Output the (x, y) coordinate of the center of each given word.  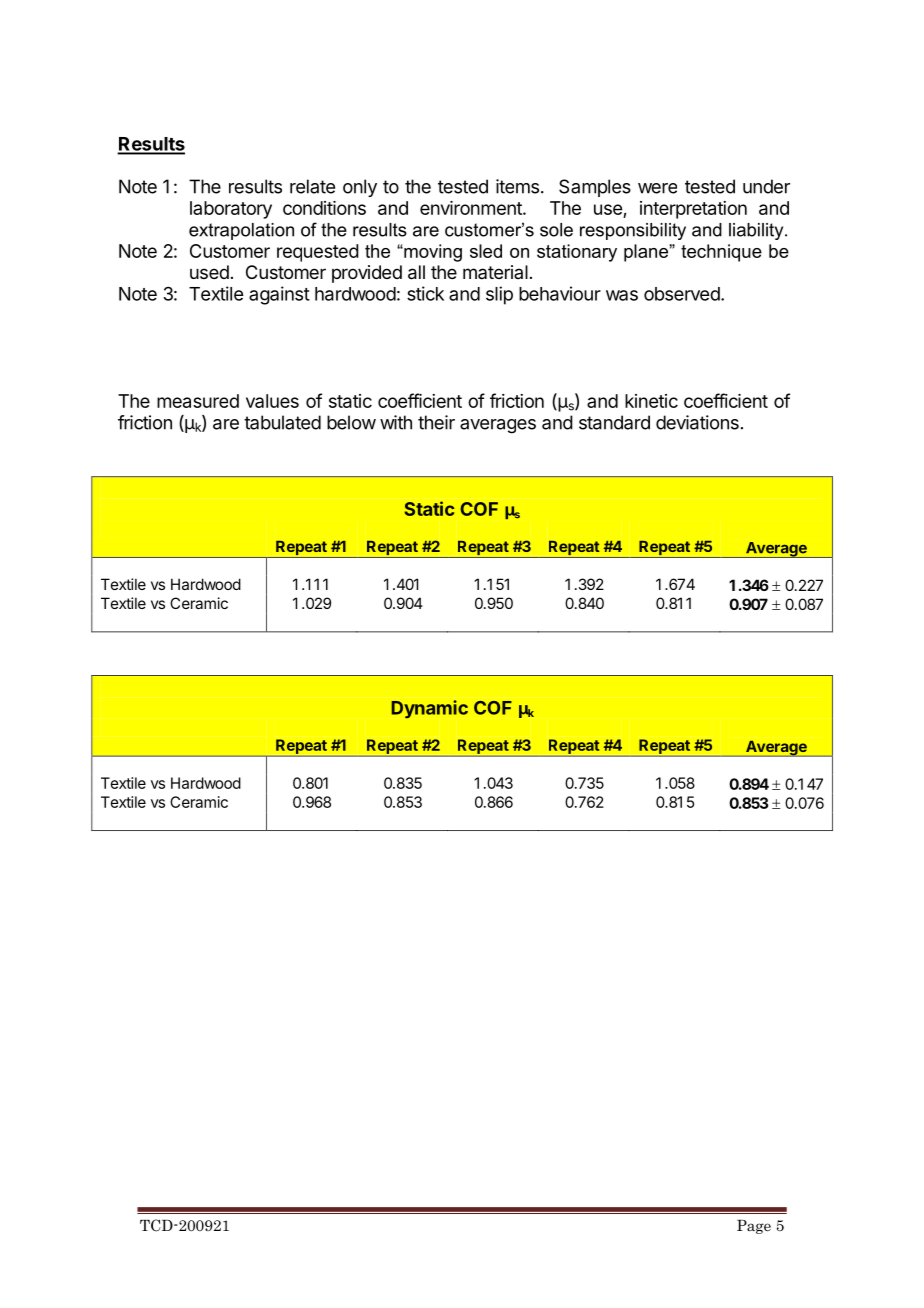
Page (754, 1227)
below (351, 422)
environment (472, 208)
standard (614, 422)
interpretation (693, 210)
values (272, 401)
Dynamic (430, 709)
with (396, 422)
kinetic (651, 401)
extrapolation (241, 231)
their (436, 422)
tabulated (282, 422)
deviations (697, 422)
